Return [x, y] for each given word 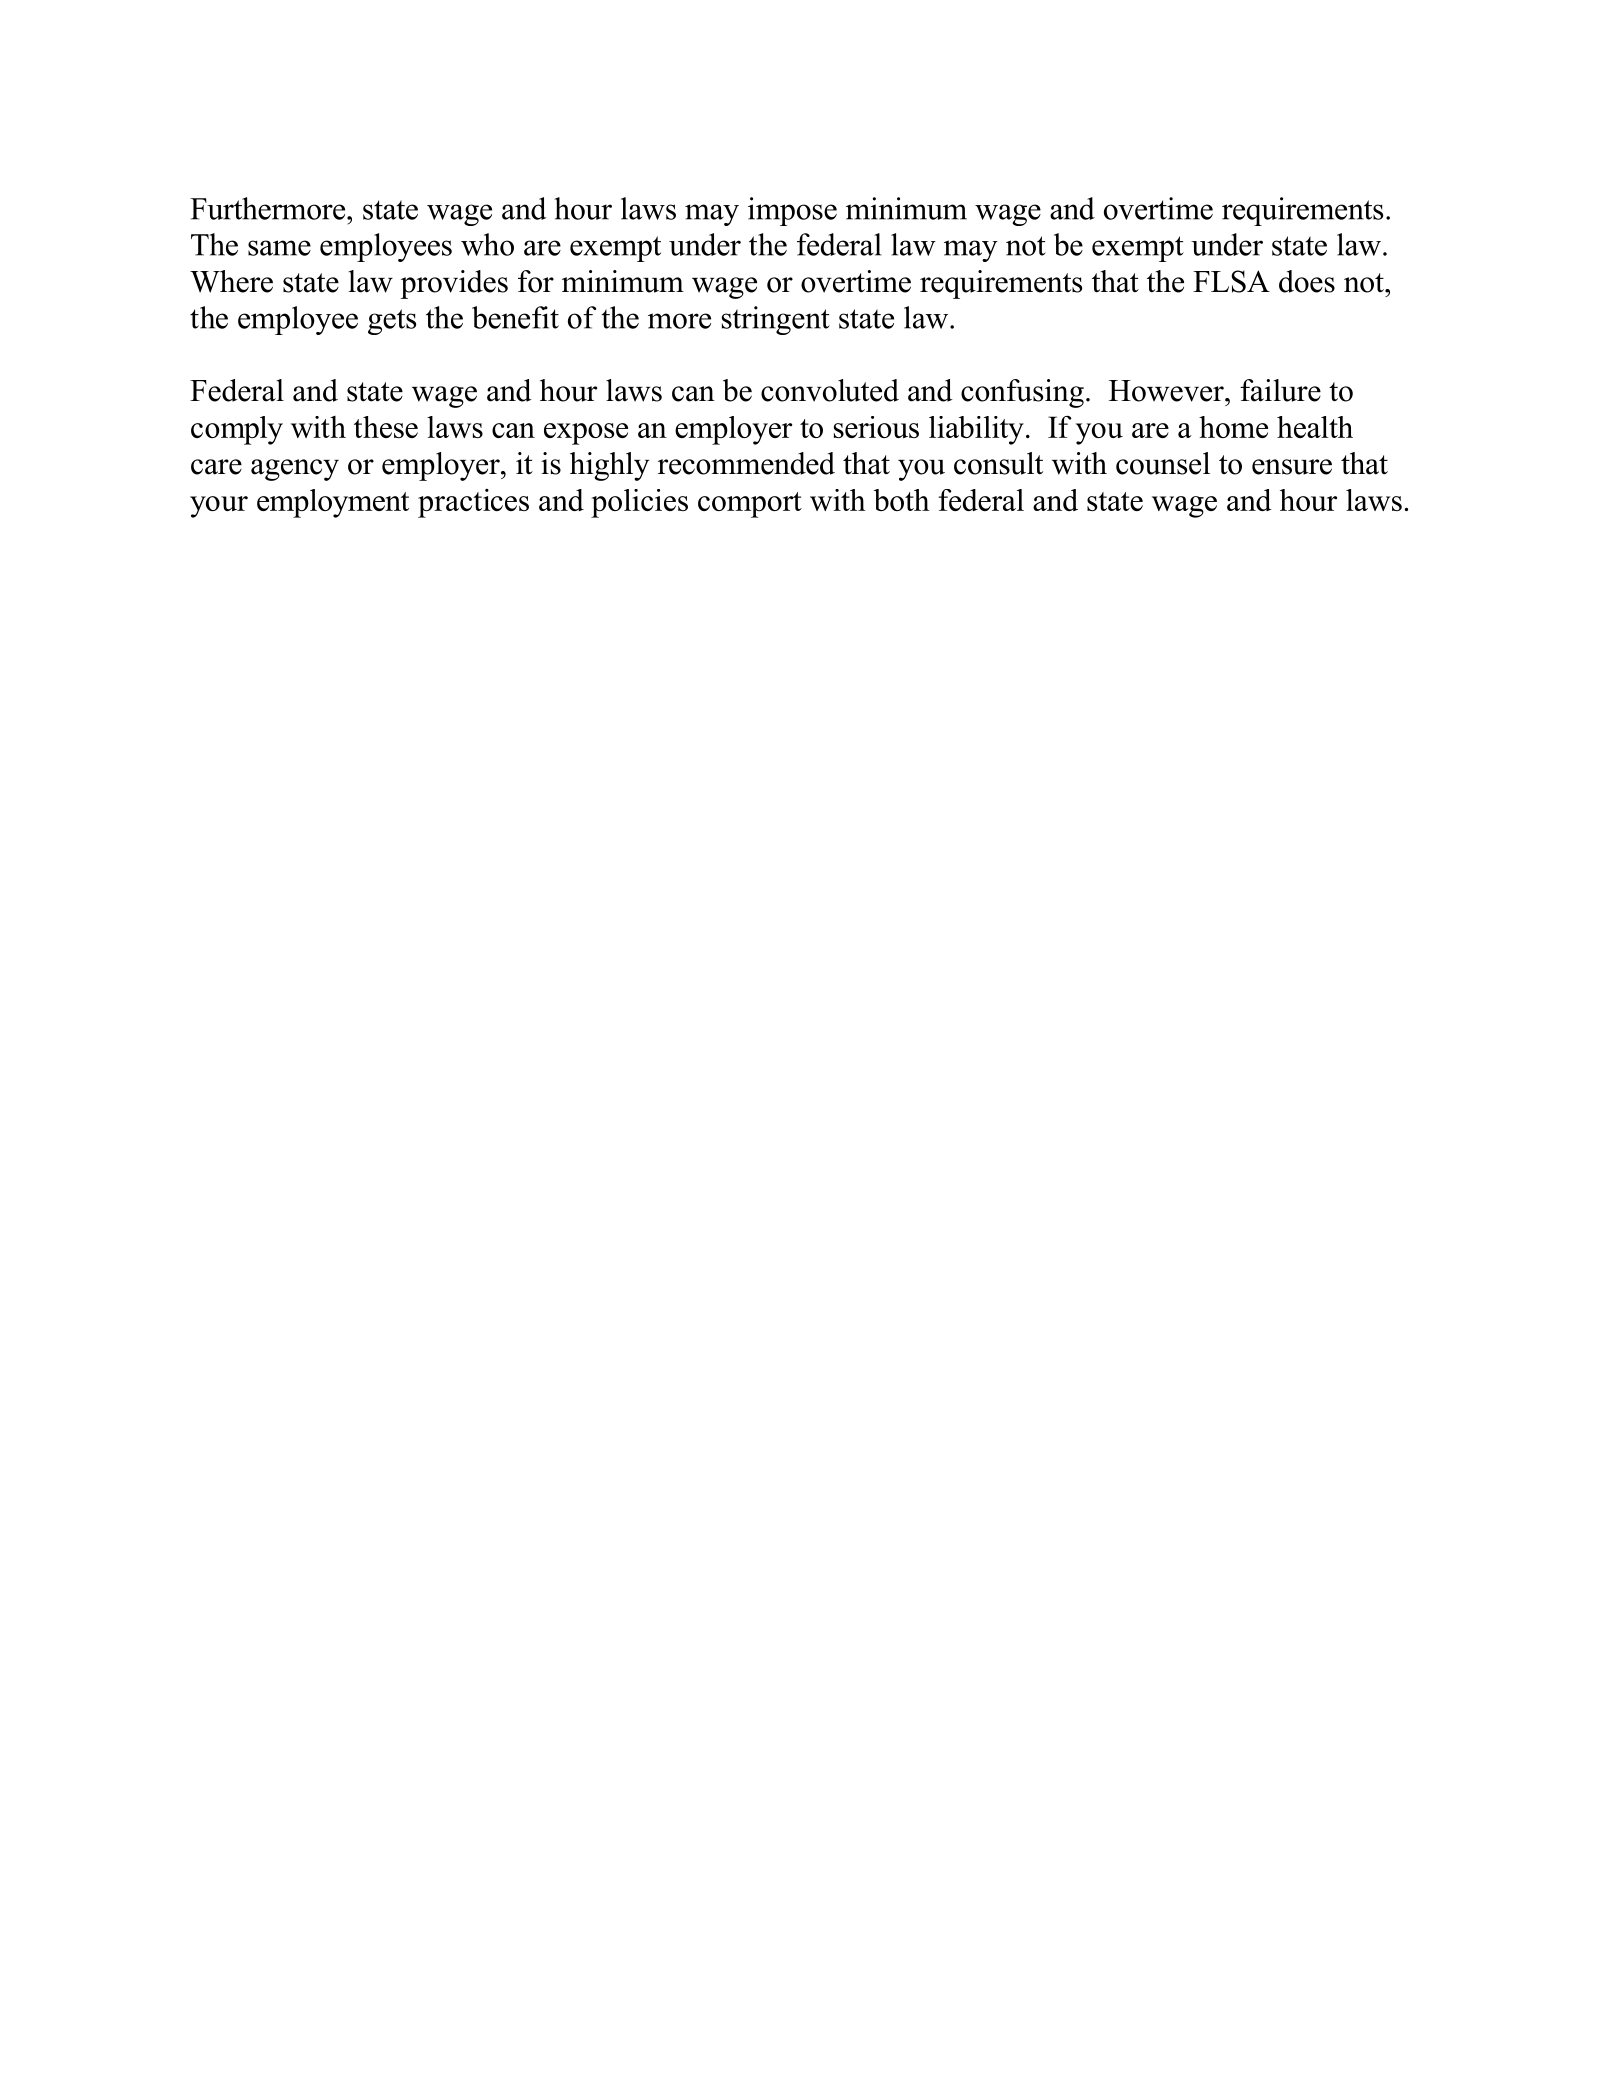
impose [792, 211]
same [279, 248]
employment [333, 503]
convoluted [830, 390]
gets [392, 322]
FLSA [1231, 281]
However [1167, 391]
